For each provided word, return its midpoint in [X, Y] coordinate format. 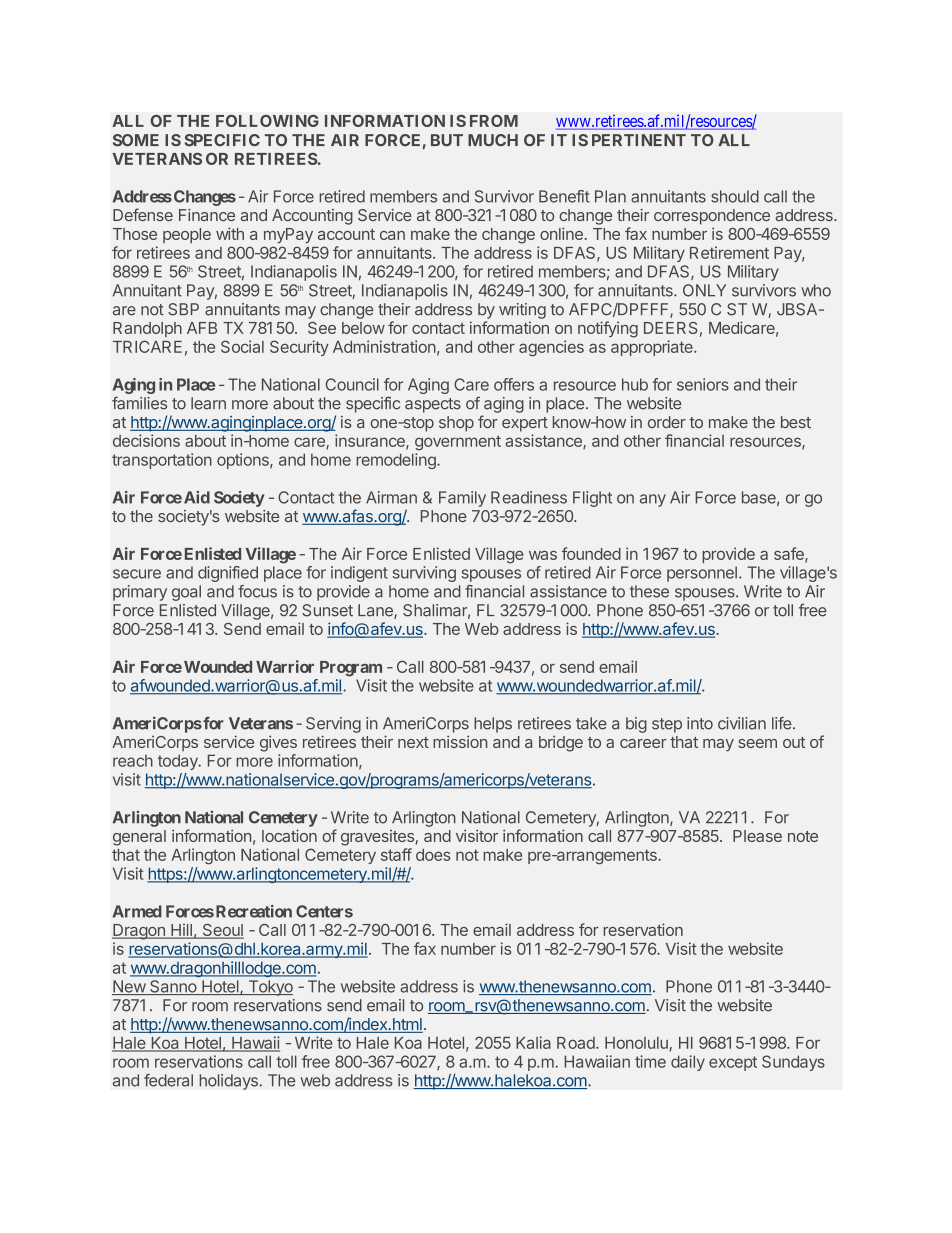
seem [757, 743]
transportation [162, 461]
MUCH [493, 140]
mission [460, 741]
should [735, 196]
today [179, 762]
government [458, 442]
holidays [229, 1082]
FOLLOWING [267, 121]
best [796, 422]
